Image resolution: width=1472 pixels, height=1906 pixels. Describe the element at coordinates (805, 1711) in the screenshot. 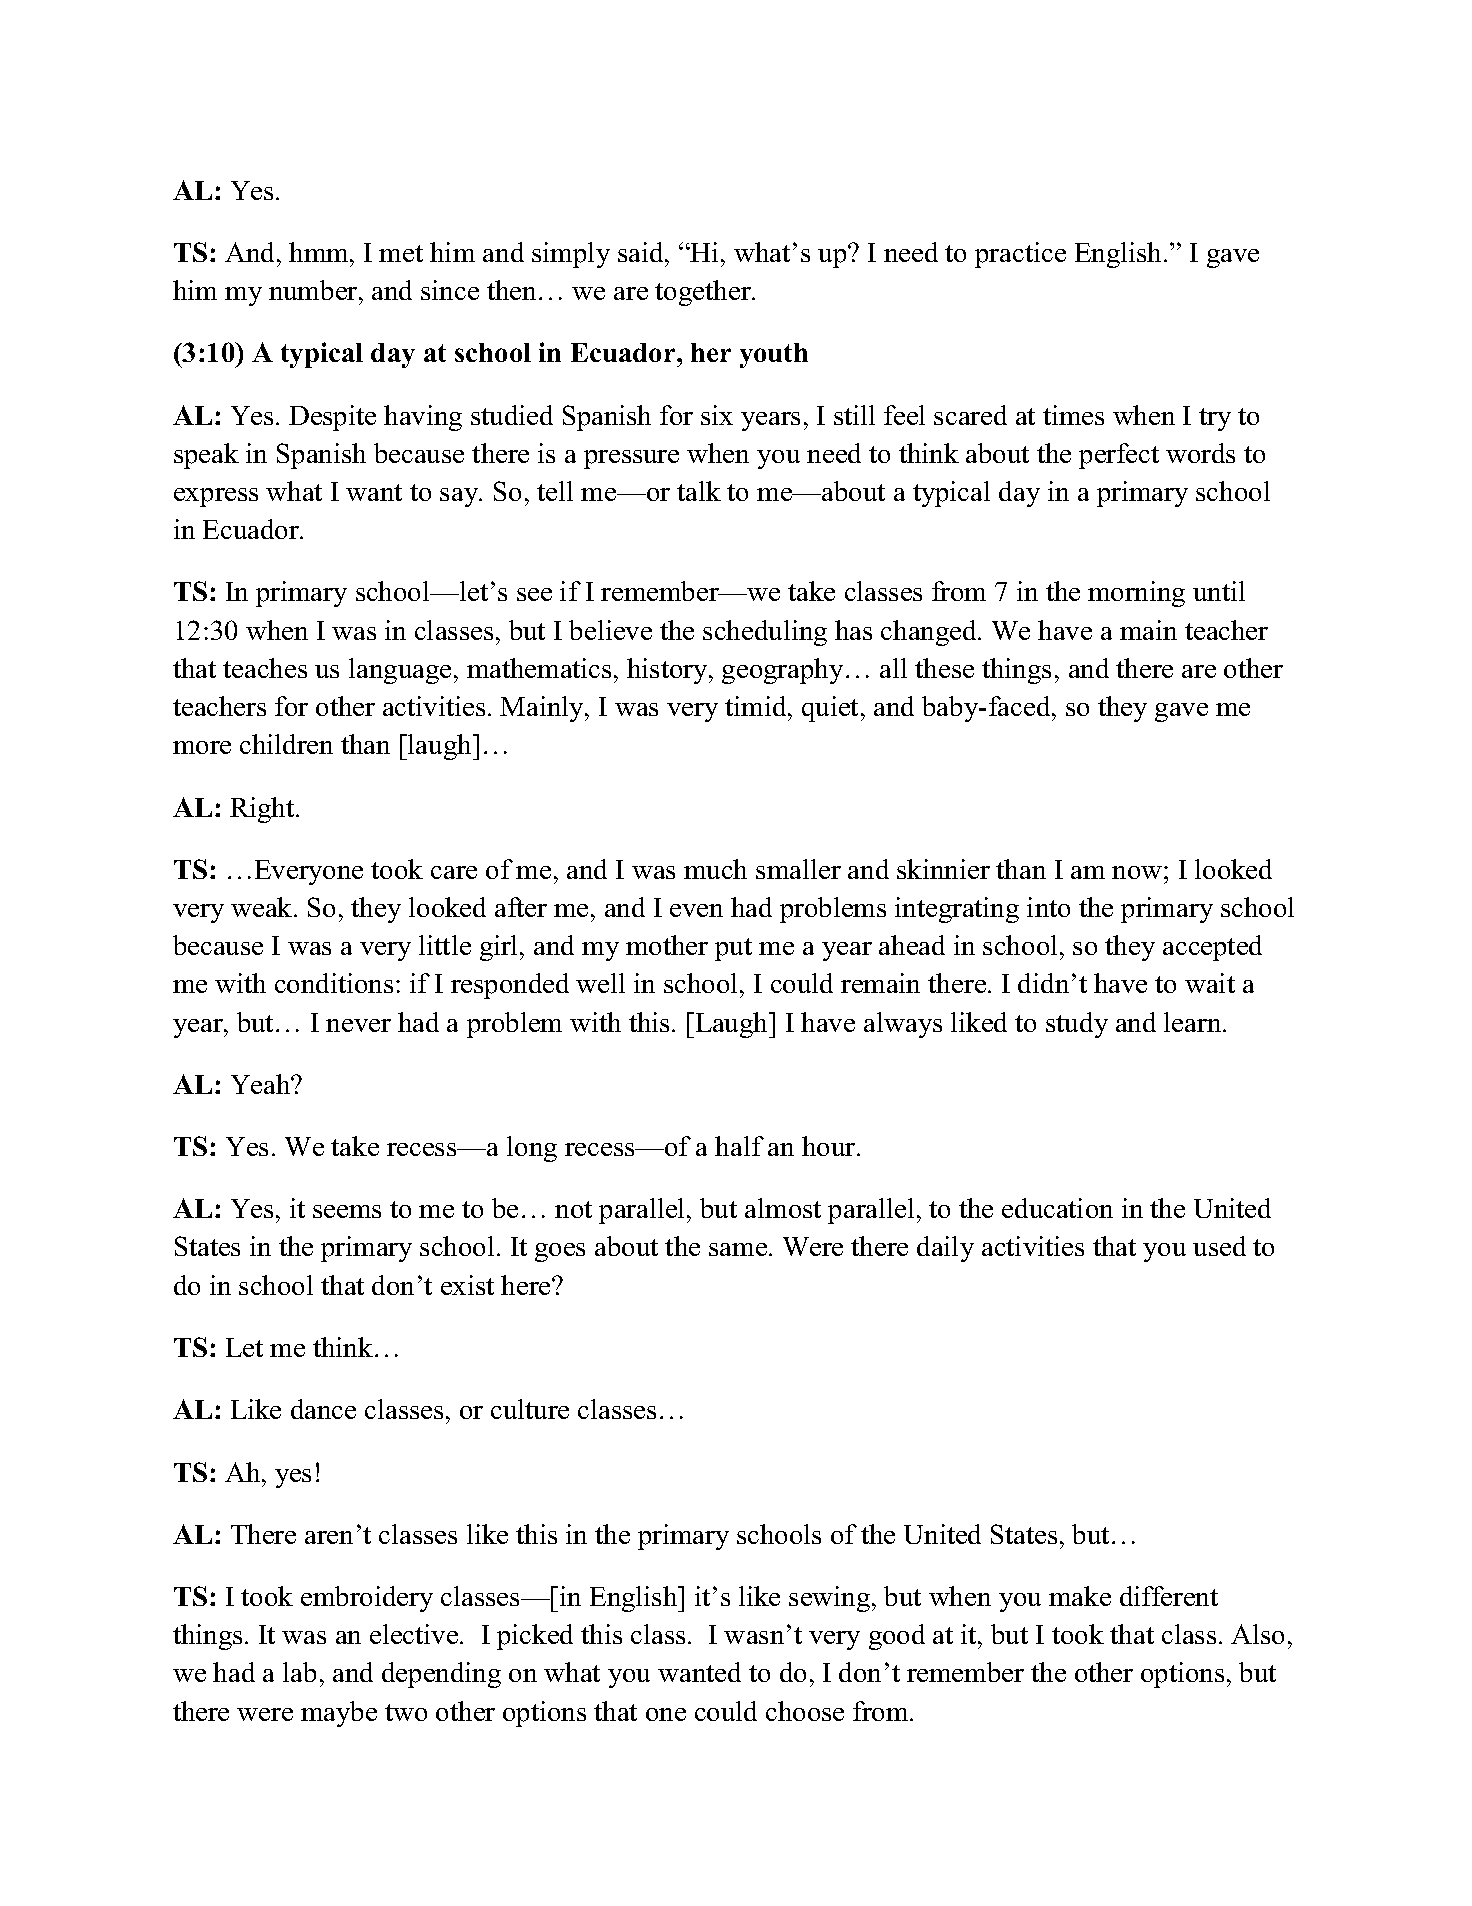

I see `choose` at that location.
